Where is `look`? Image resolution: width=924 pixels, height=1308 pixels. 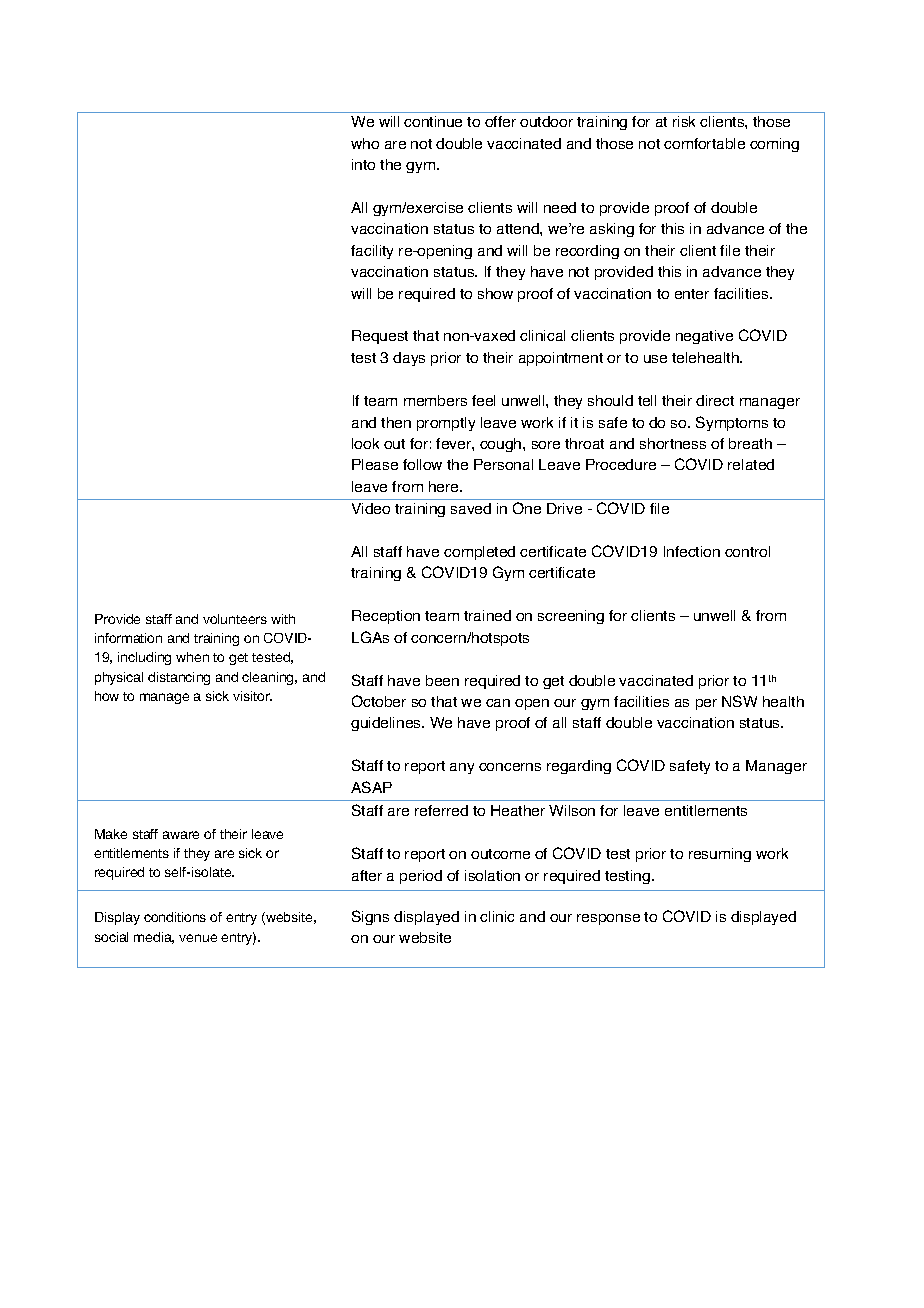
look is located at coordinates (365, 443).
